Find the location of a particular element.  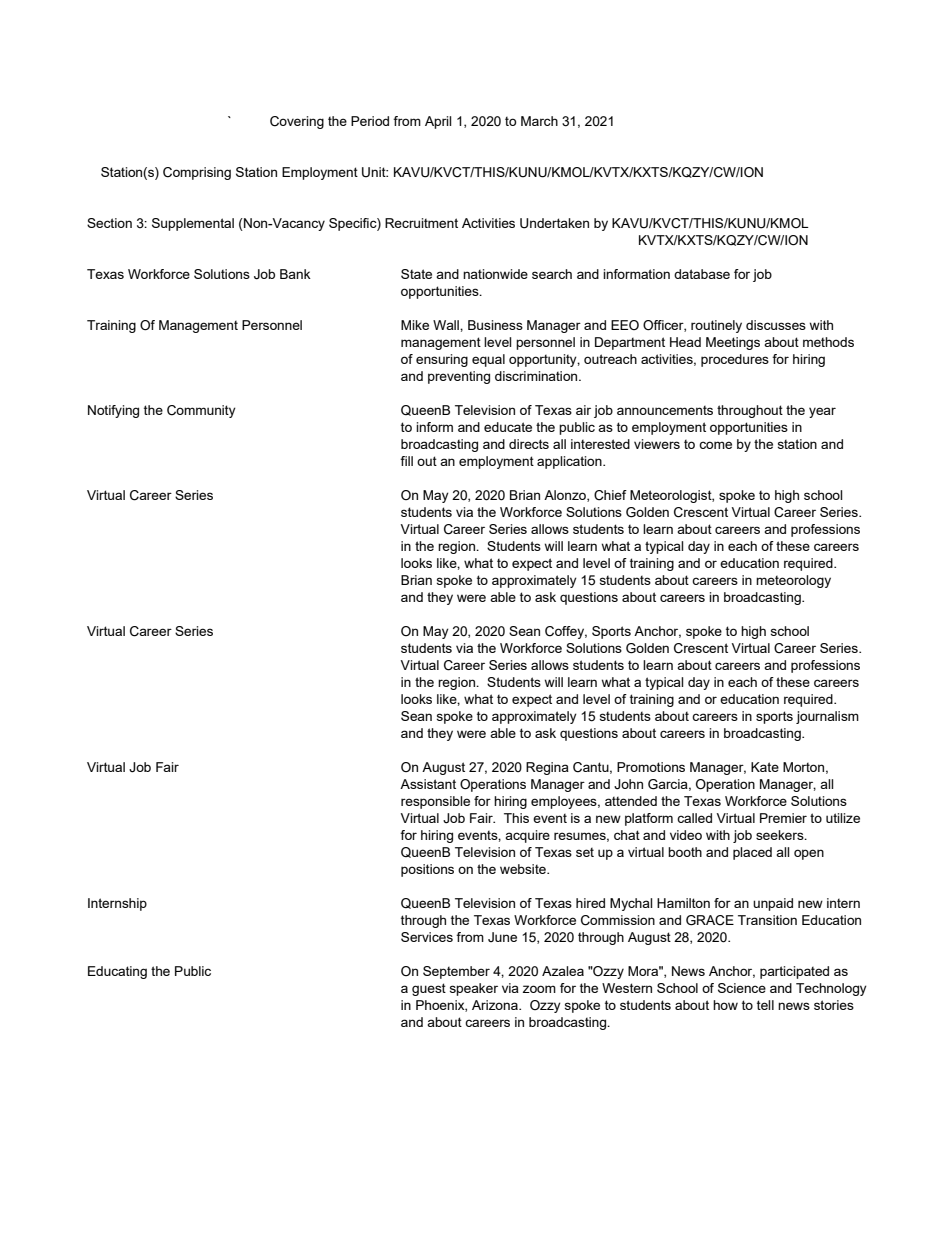

Comprising is located at coordinates (197, 173).
